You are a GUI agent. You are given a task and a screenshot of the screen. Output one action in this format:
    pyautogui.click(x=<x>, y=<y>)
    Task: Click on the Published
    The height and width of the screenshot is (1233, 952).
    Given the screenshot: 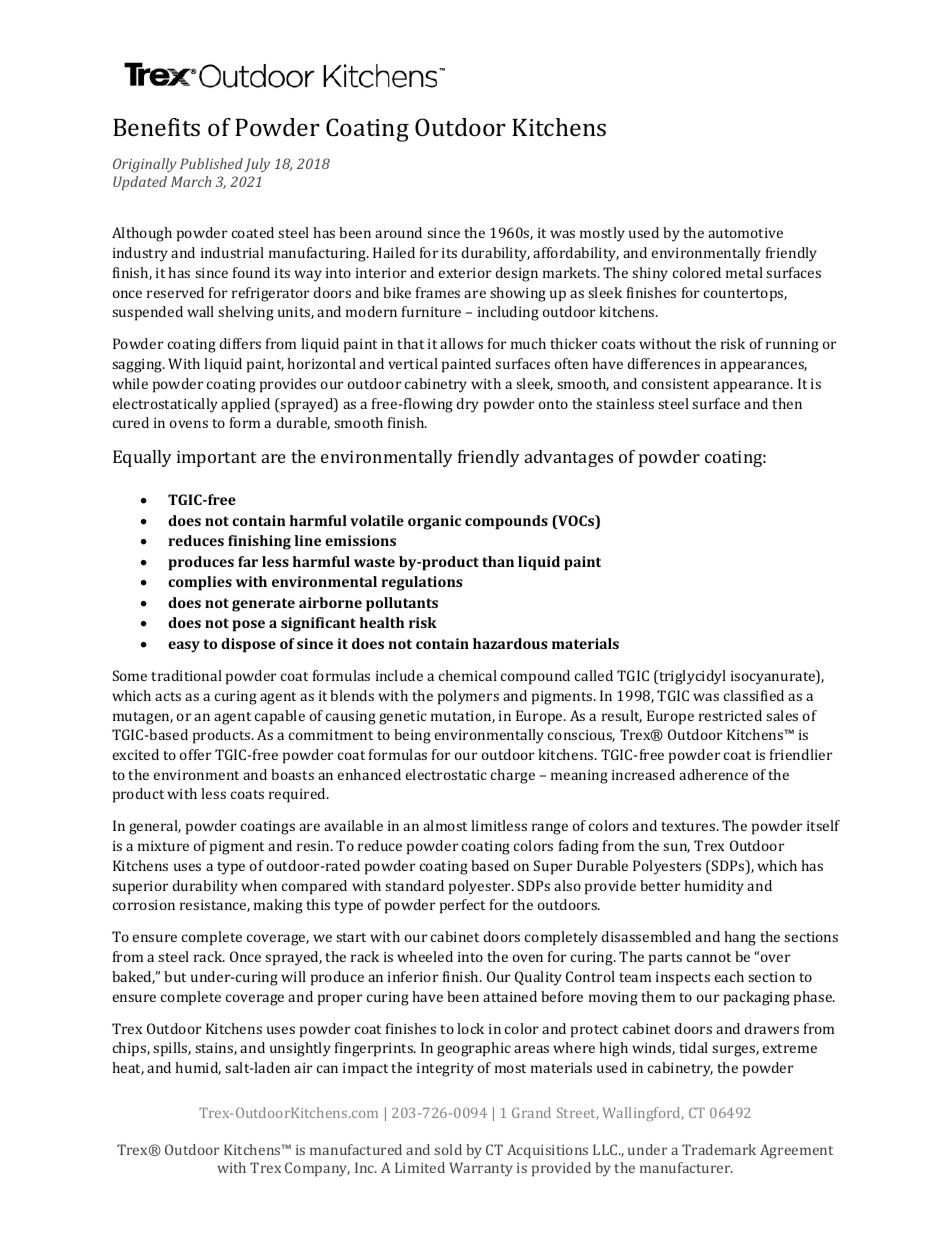 What is the action you would take?
    pyautogui.click(x=211, y=163)
